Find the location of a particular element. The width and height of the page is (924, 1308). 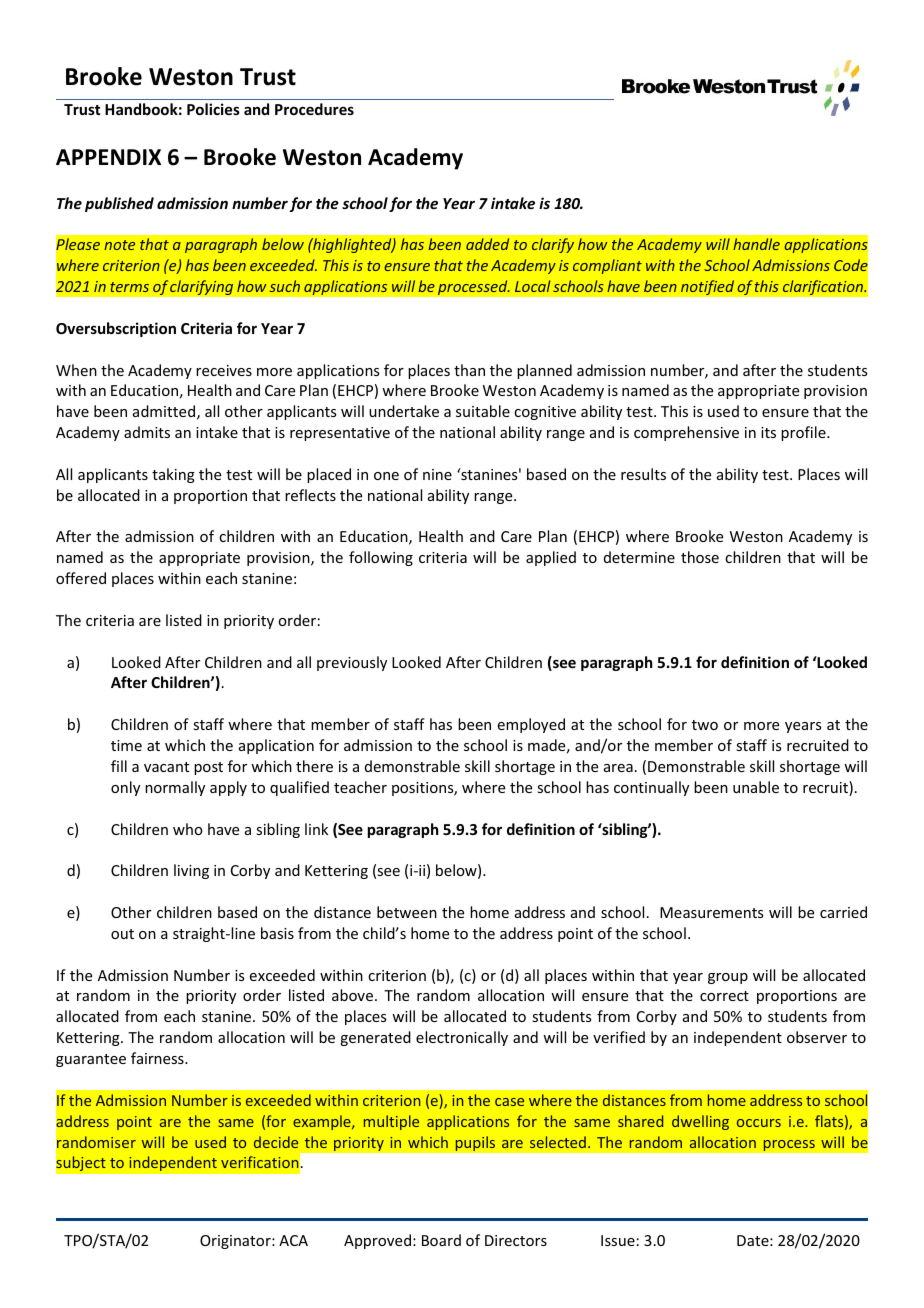

profile is located at coordinates (804, 433).
